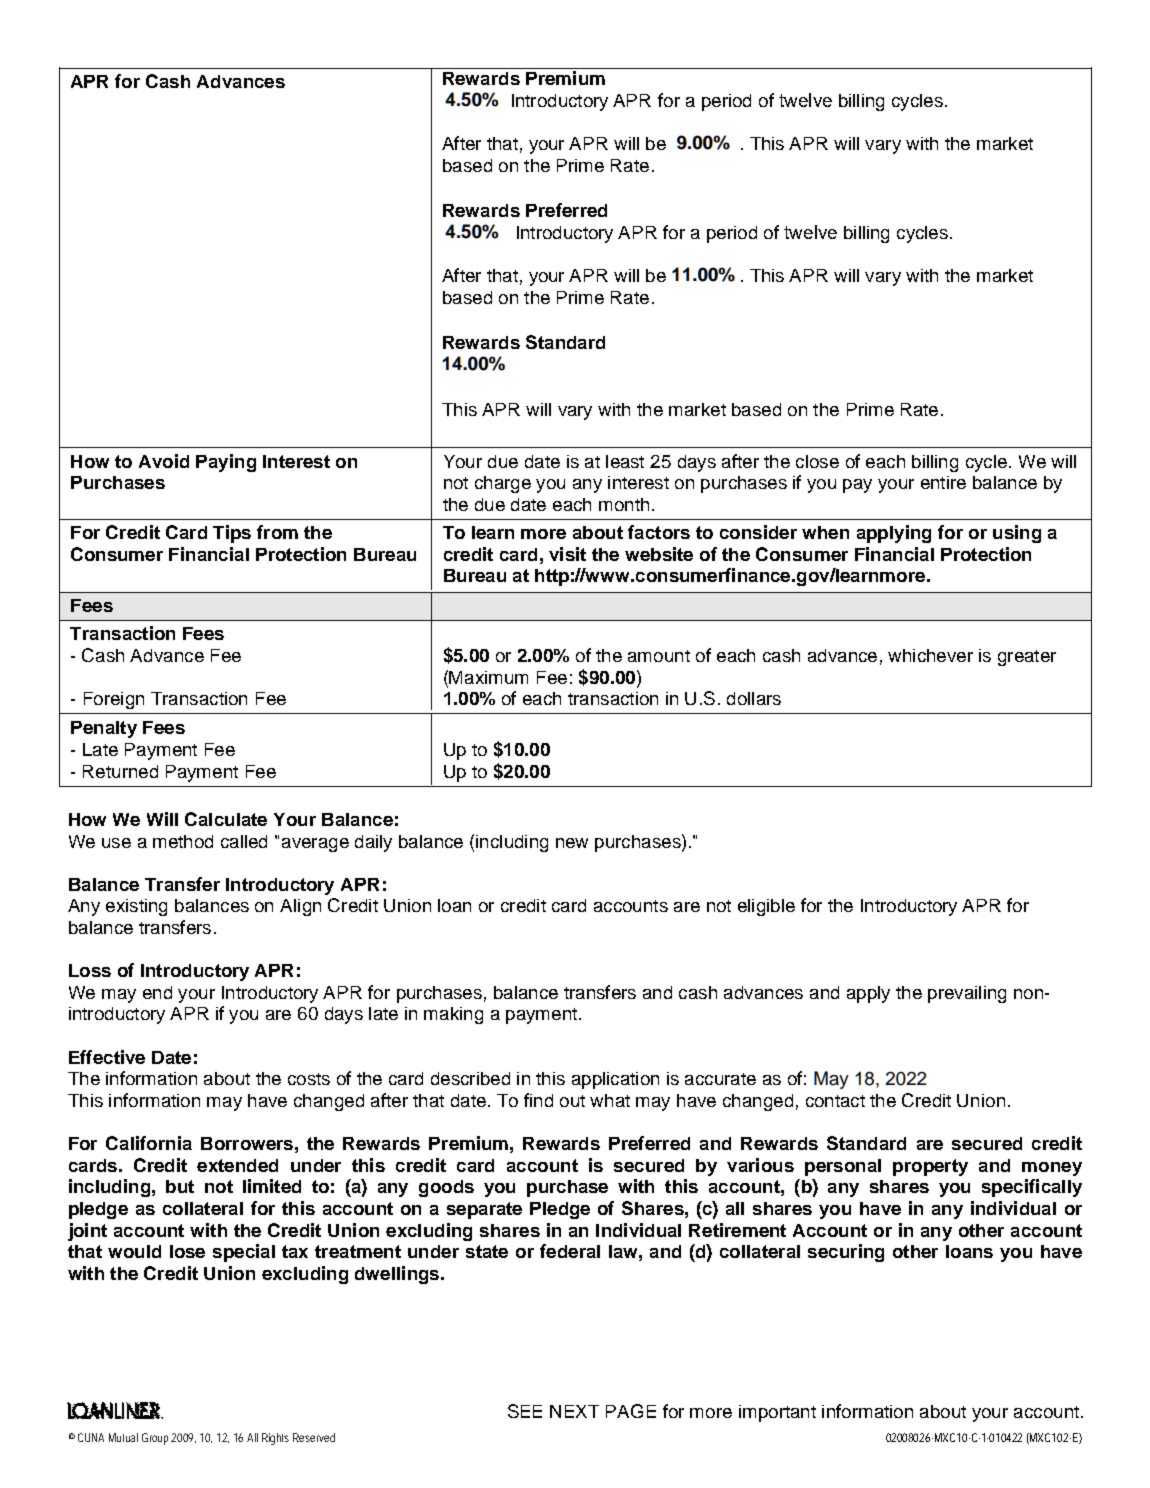  What do you see at coordinates (624, 504) in the document?
I see `month` at bounding box center [624, 504].
